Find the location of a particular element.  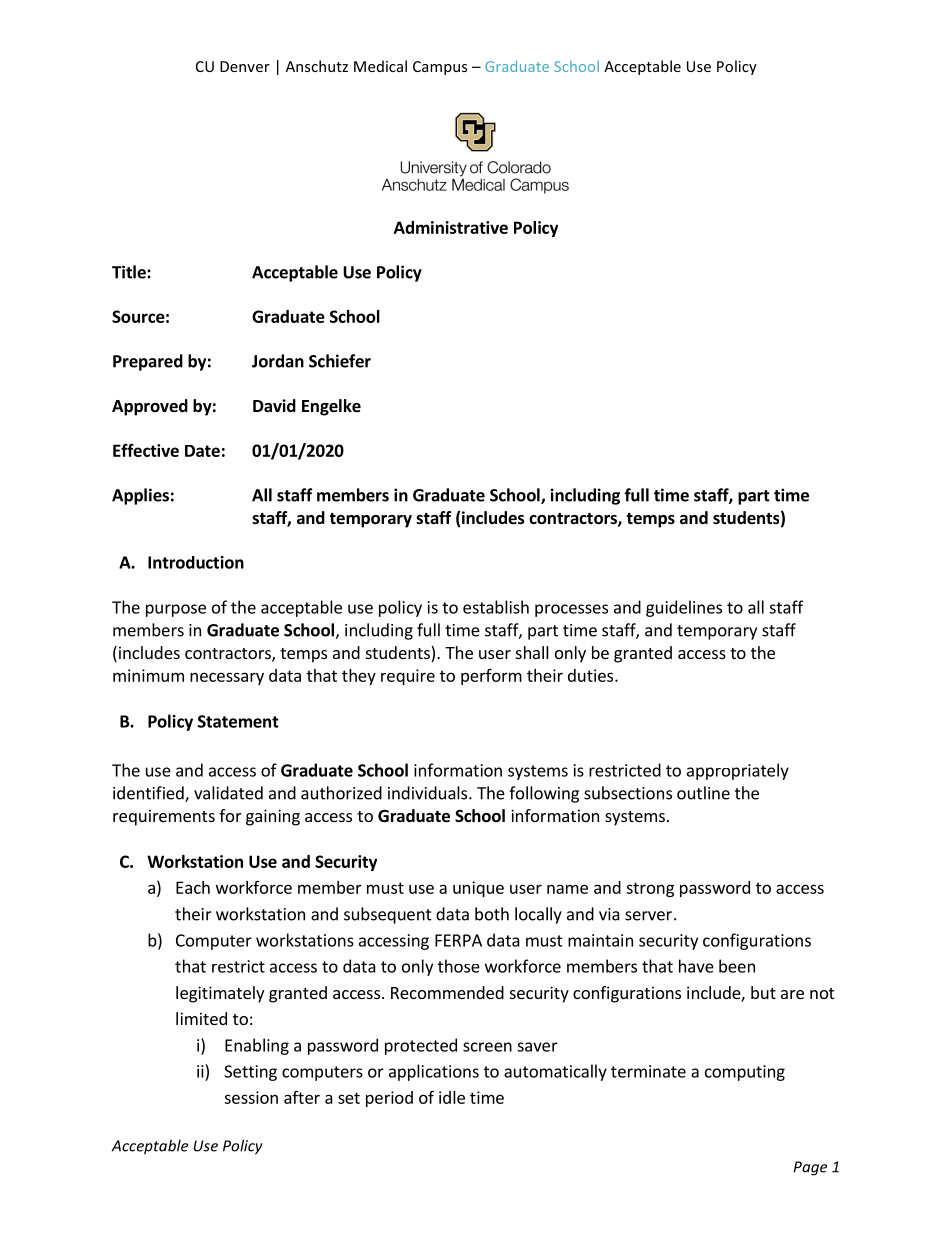

Jordan is located at coordinates (278, 361).
